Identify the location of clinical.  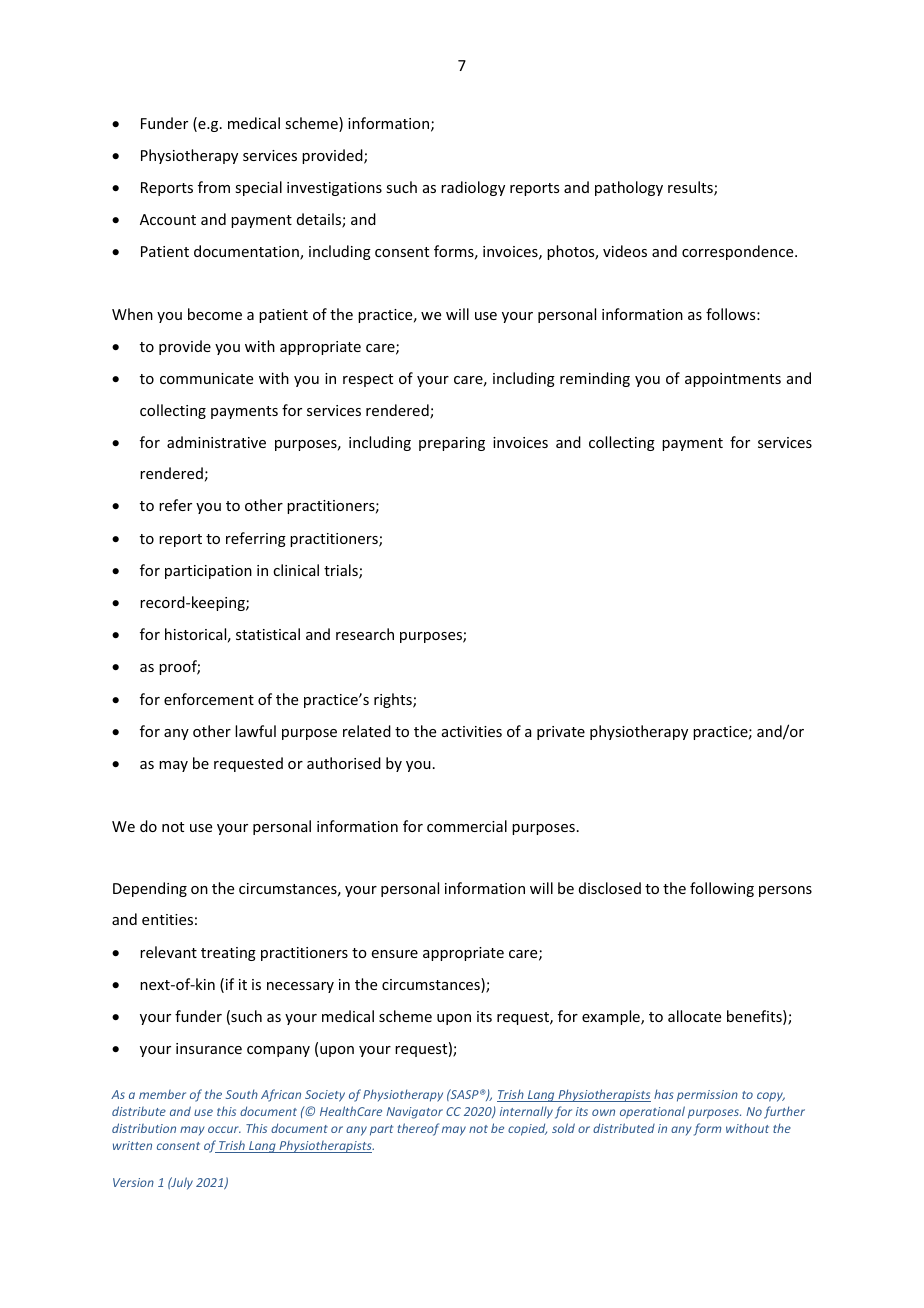
(296, 570).
